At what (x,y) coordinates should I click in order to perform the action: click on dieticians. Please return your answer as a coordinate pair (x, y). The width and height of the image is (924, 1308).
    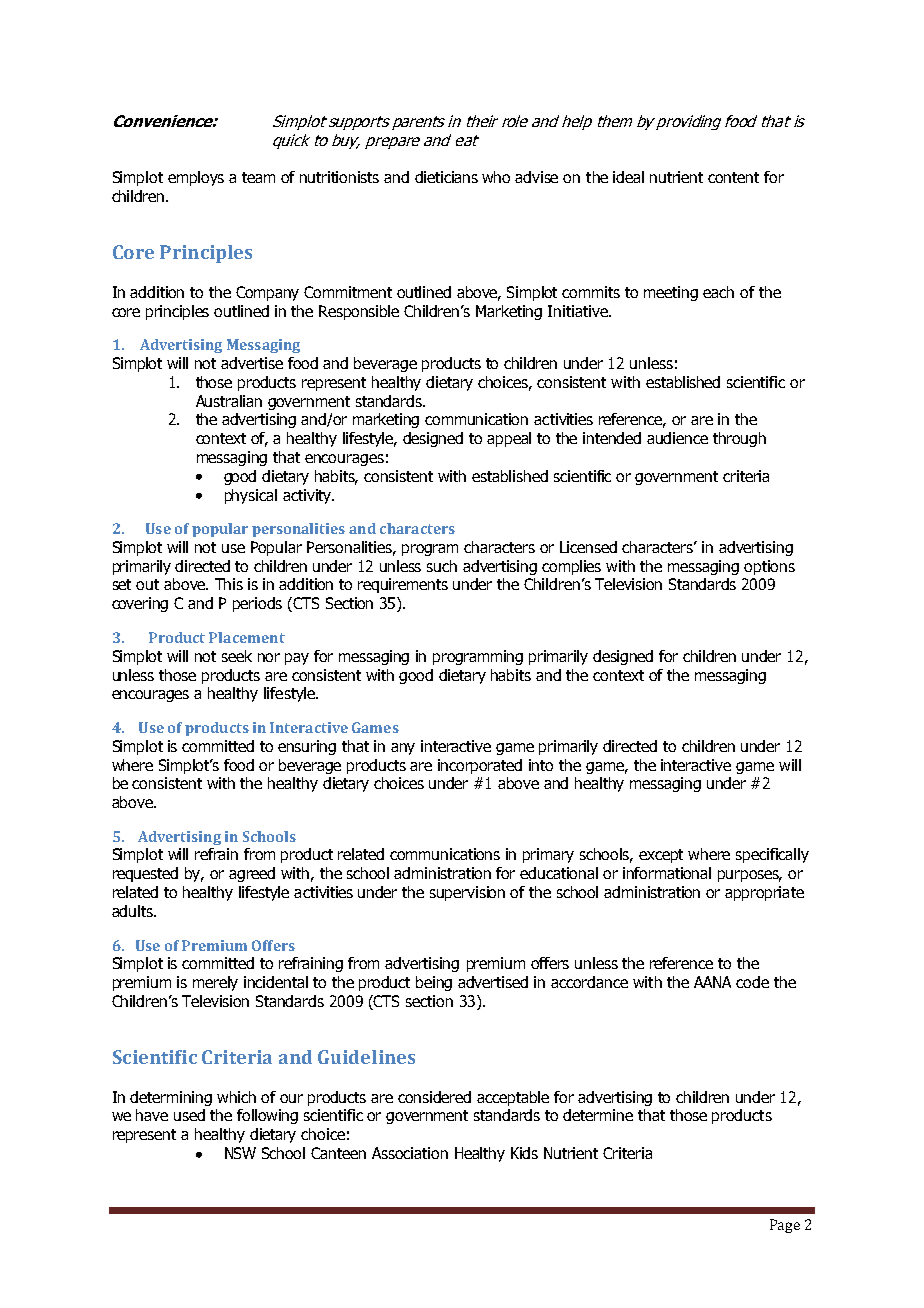
    Looking at the image, I should click on (446, 177).
